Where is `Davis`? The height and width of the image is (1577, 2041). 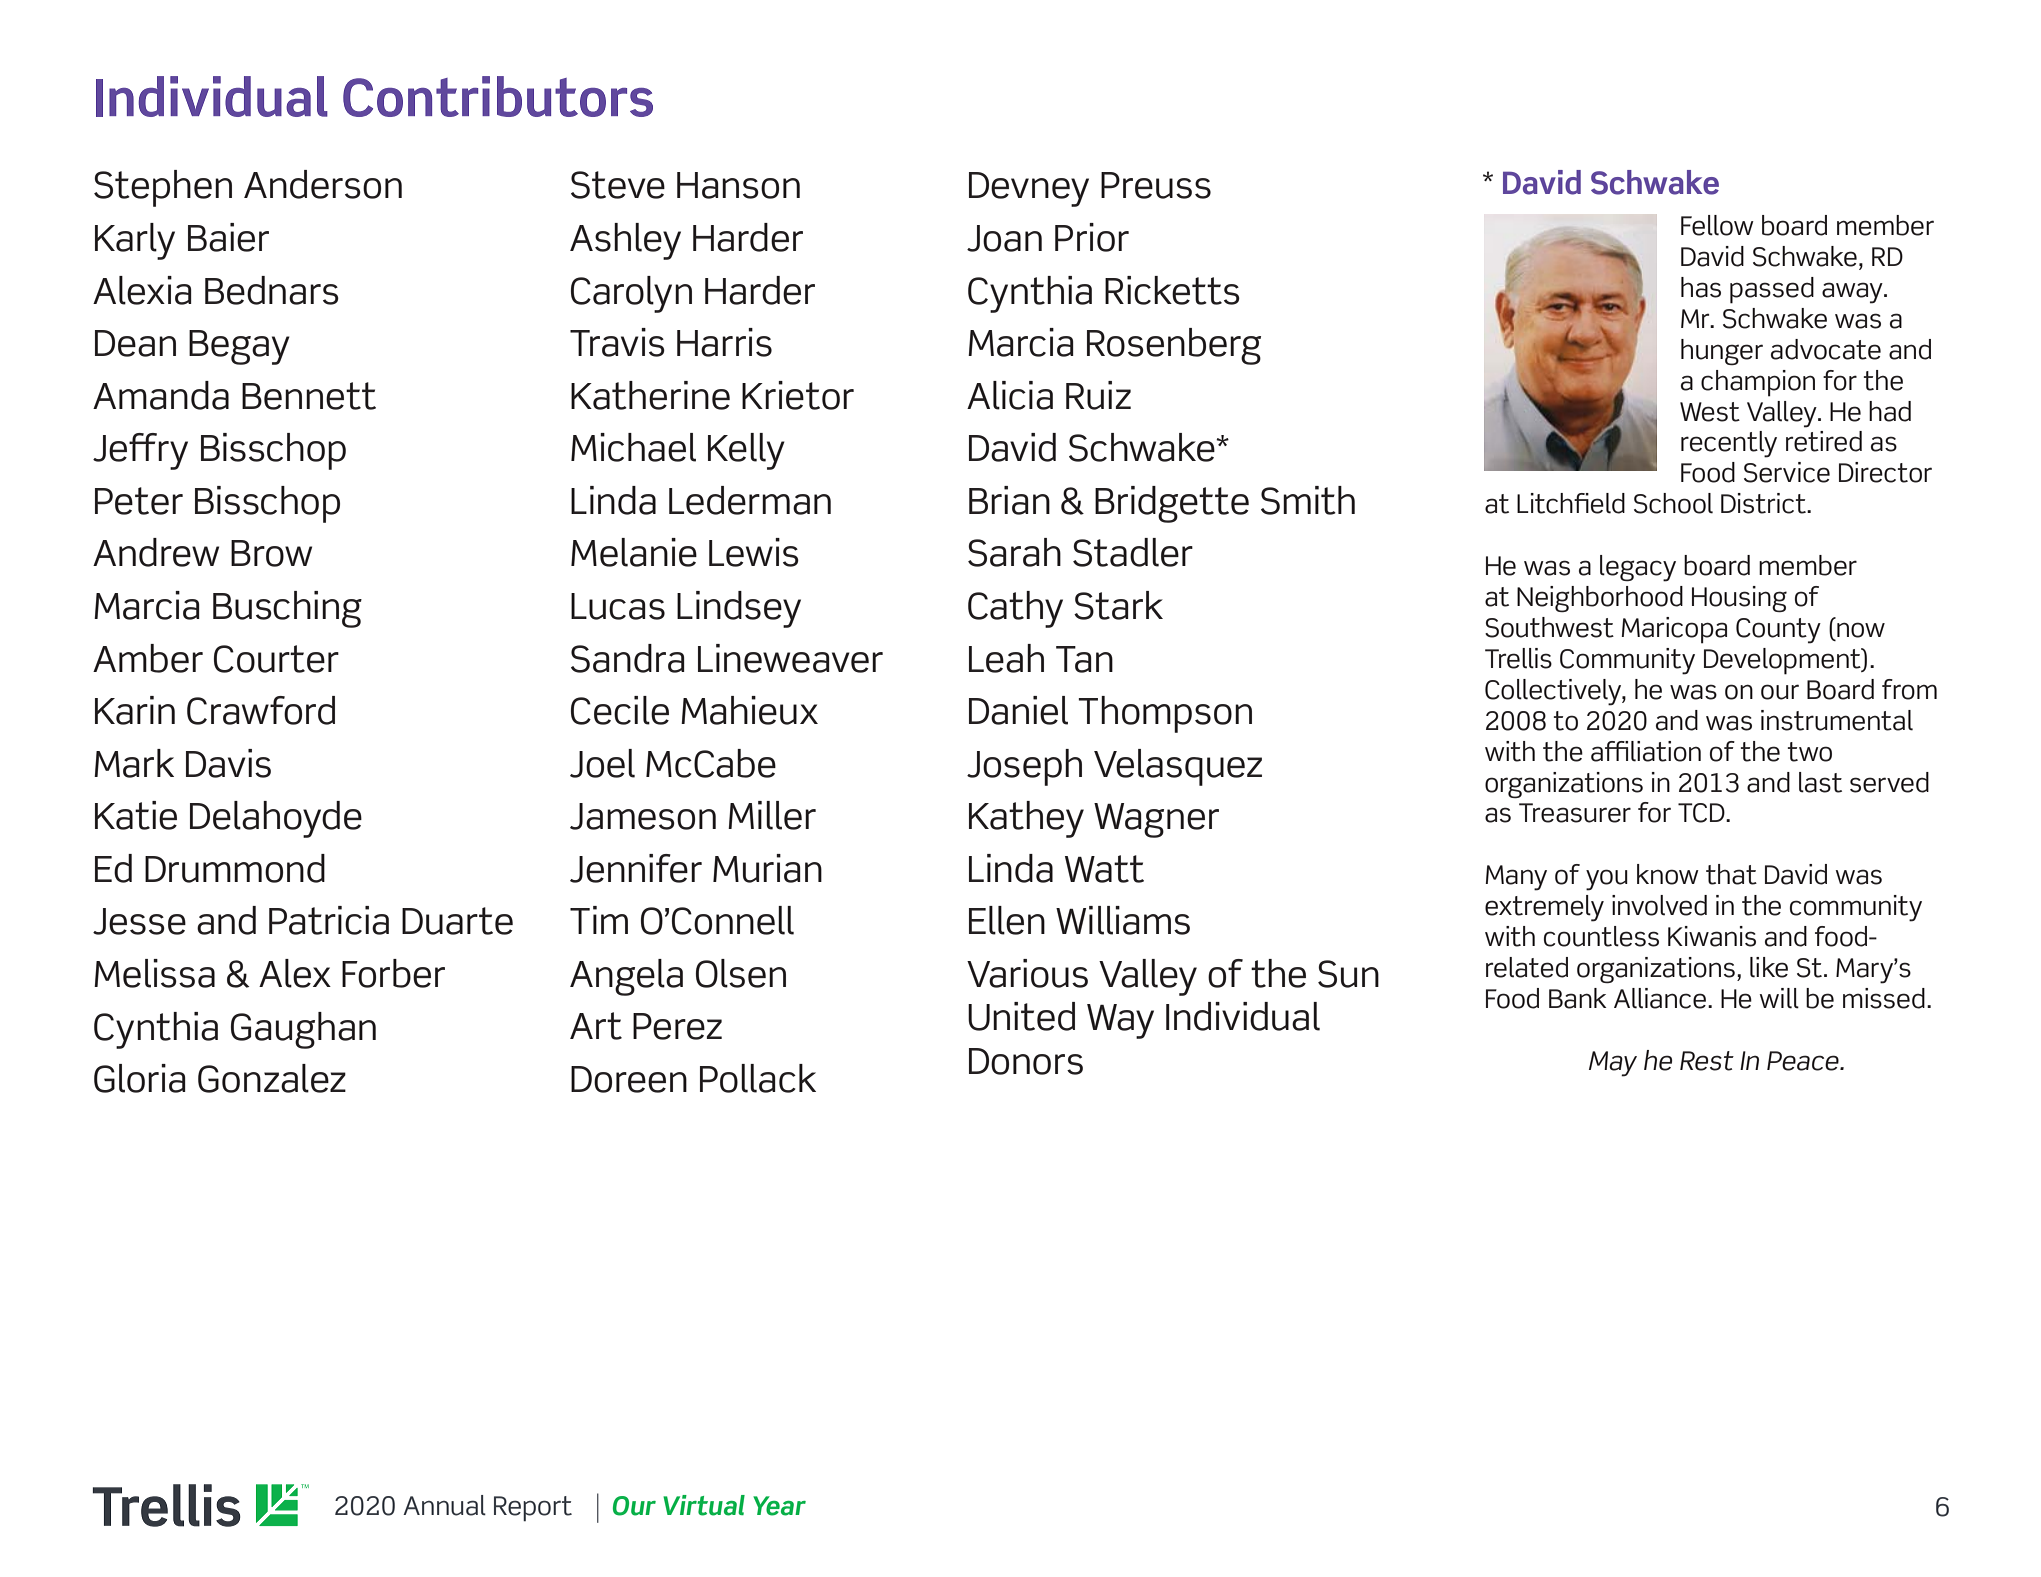
Davis is located at coordinates (228, 763).
